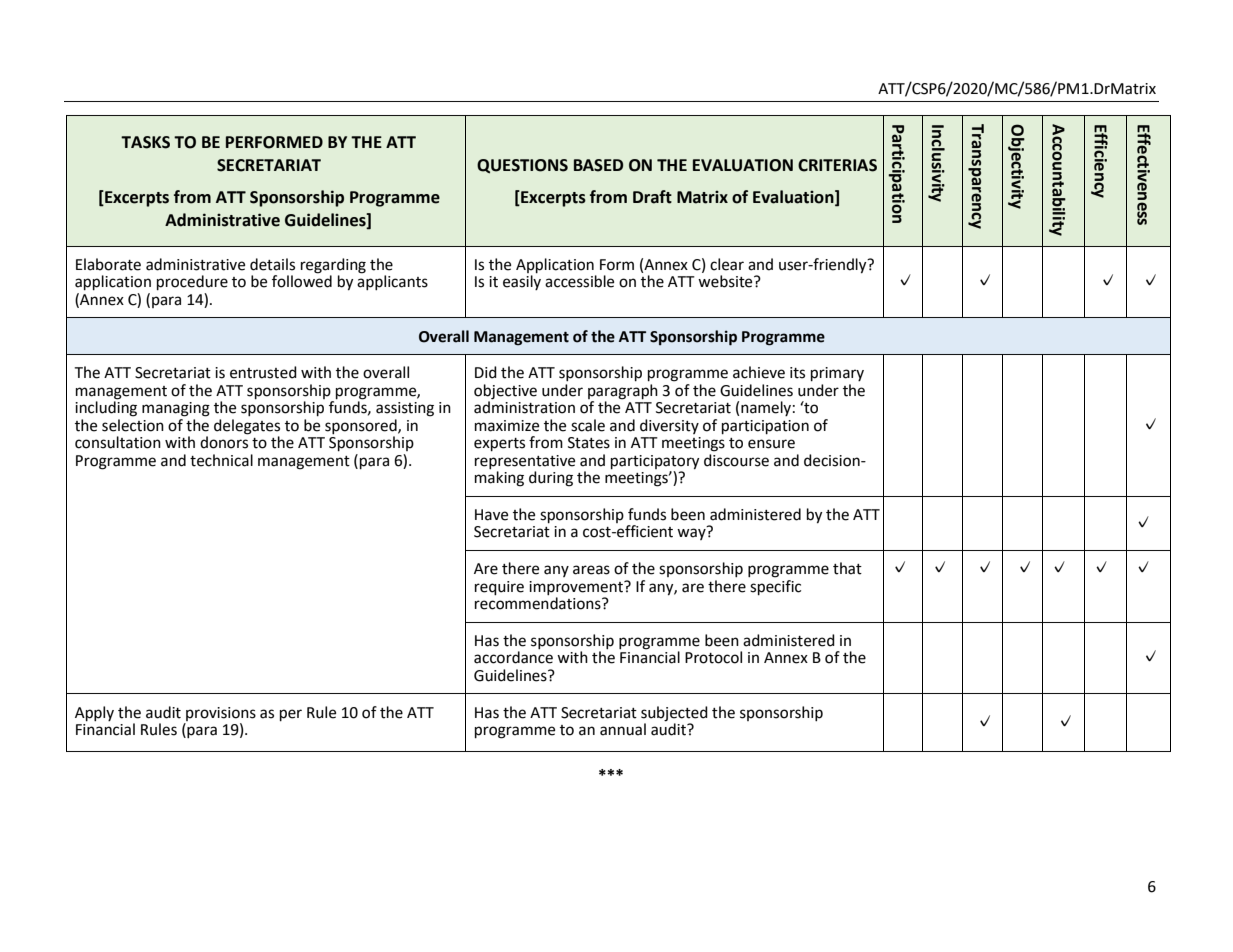 The height and width of the document is (952, 1233). I want to click on TASKS, so click(145, 142).
